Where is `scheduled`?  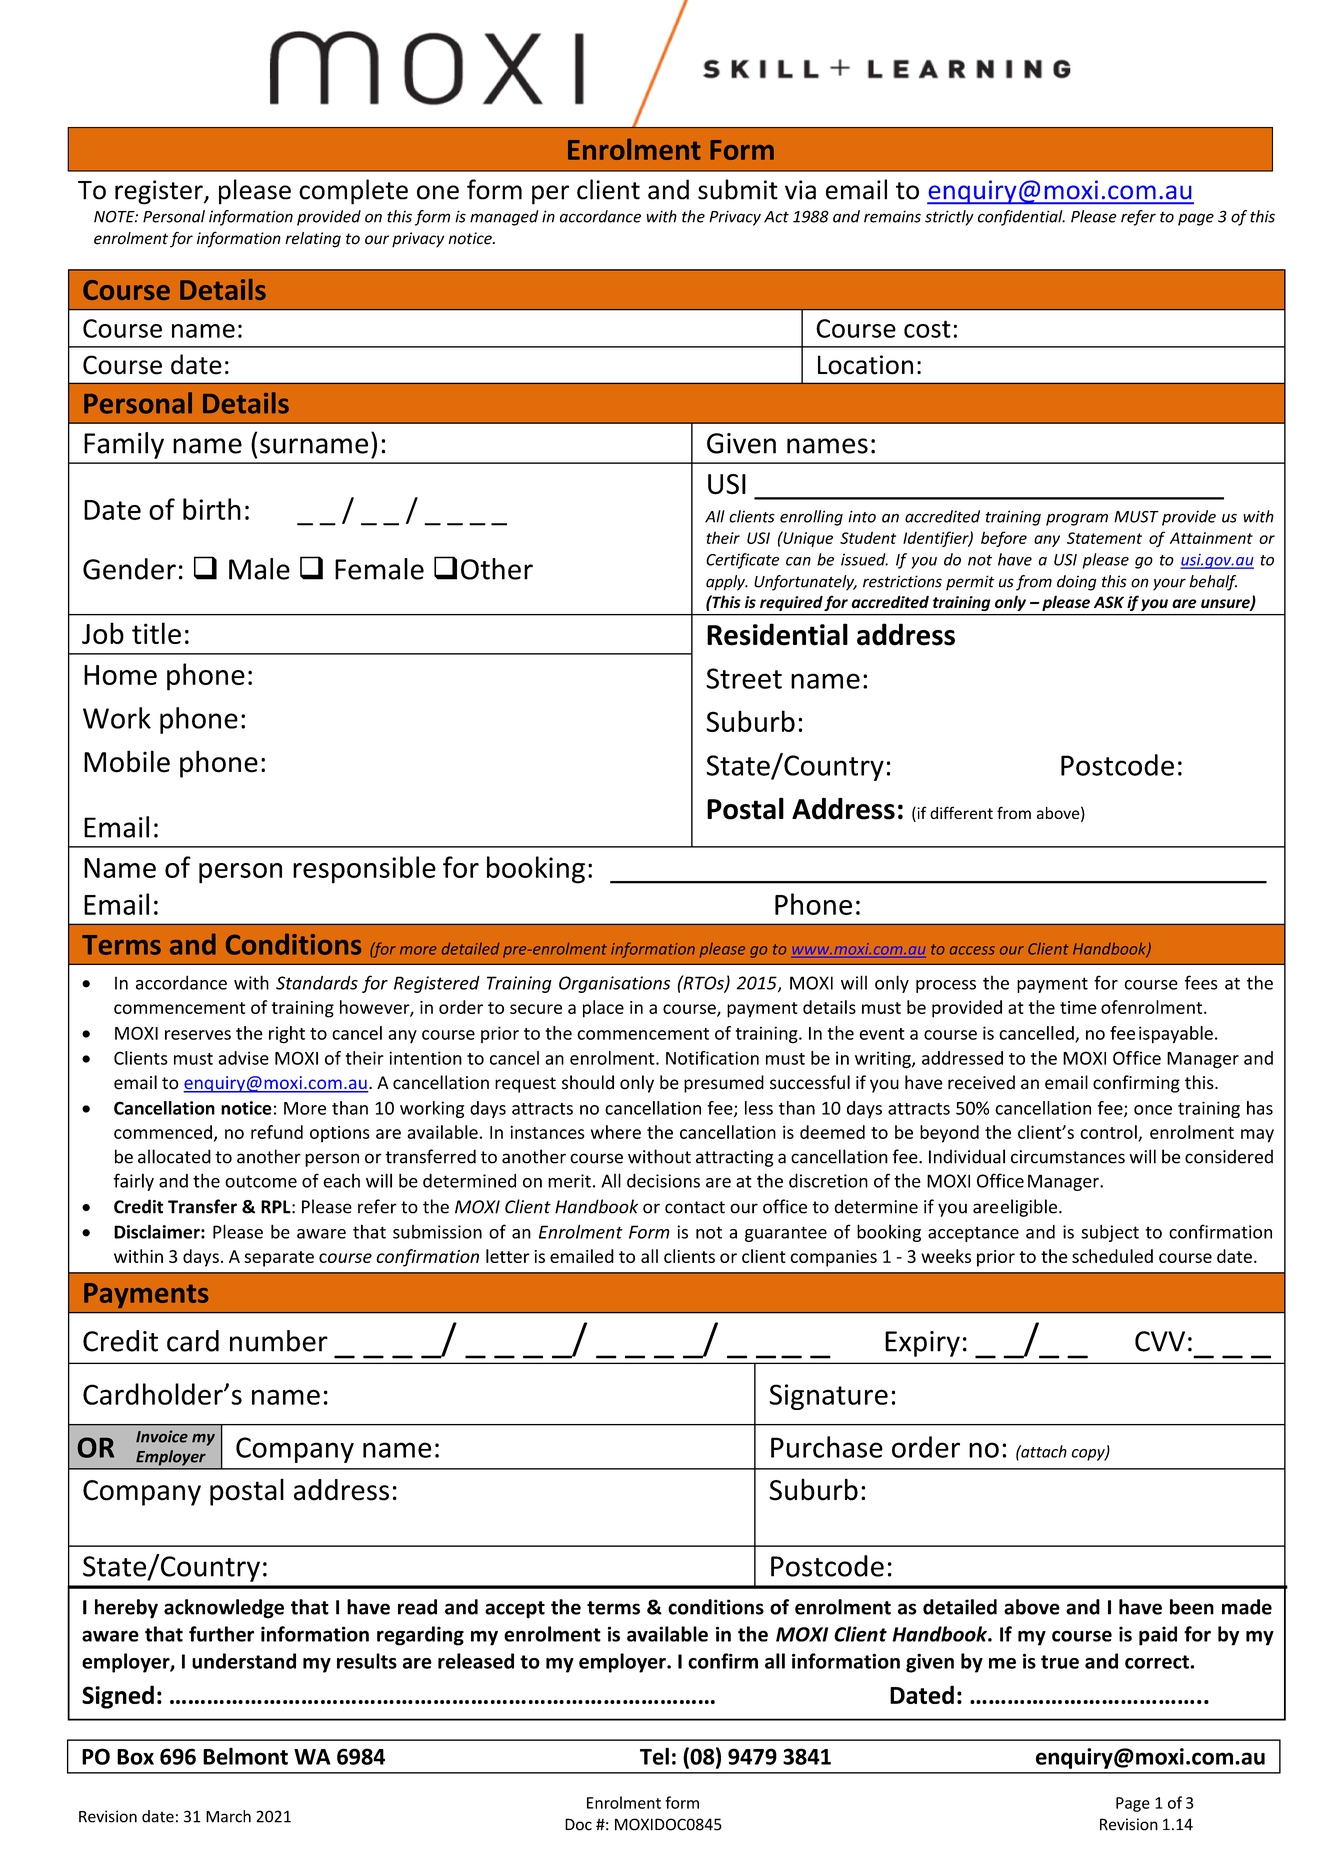 scheduled is located at coordinates (1112, 1256).
